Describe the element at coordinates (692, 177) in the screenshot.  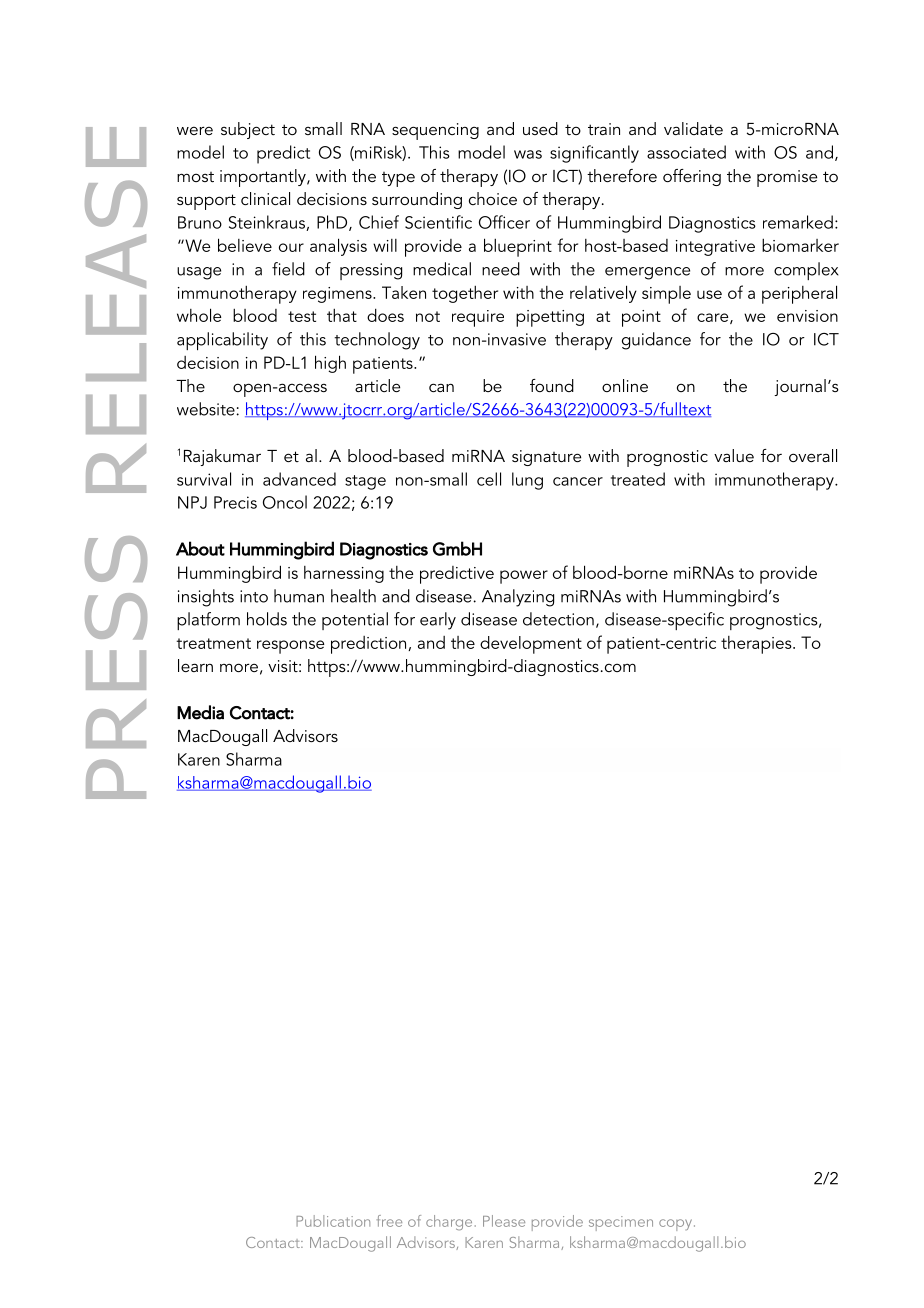
I see `offering` at that location.
